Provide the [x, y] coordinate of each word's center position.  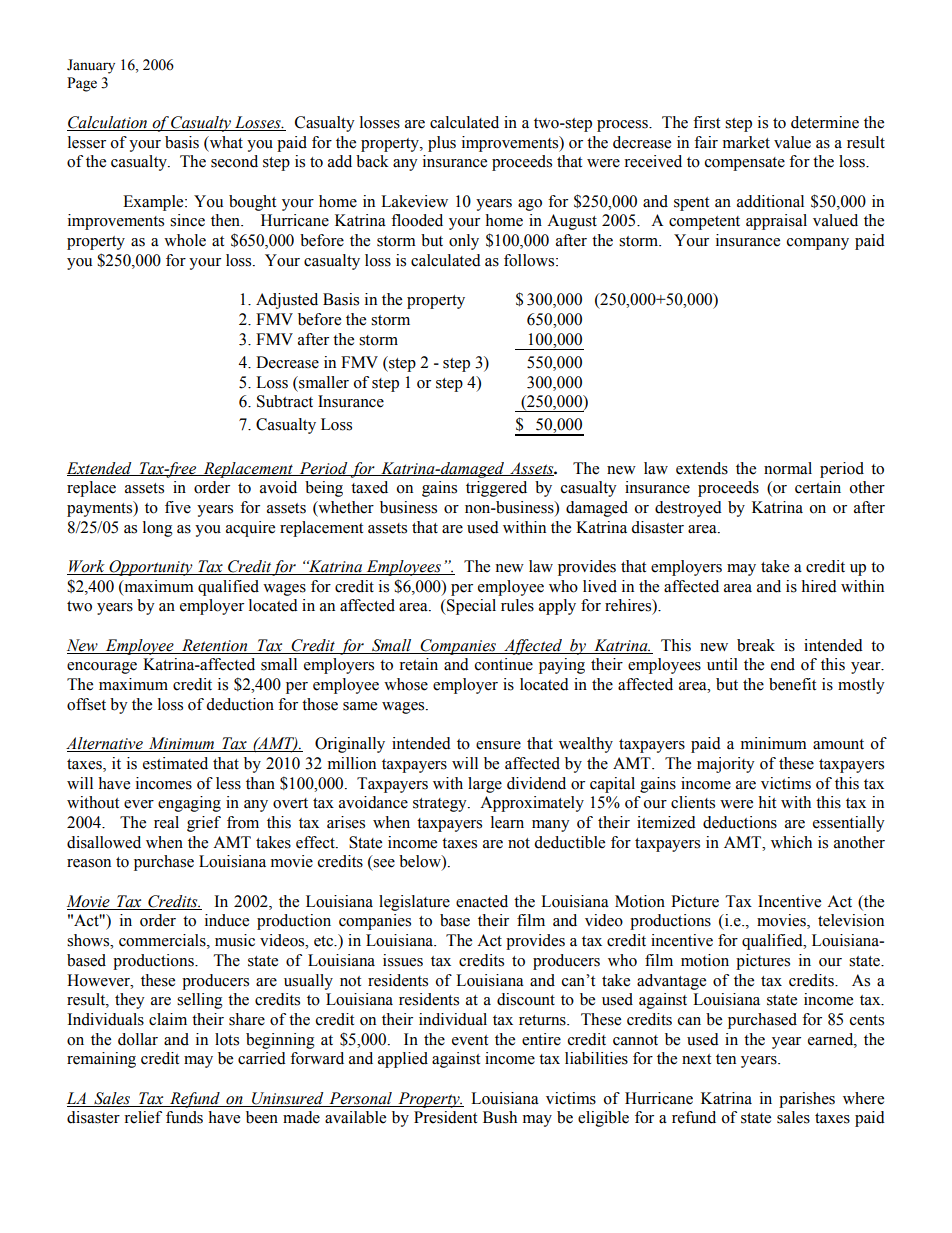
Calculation [108, 123]
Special [470, 607]
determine [825, 122]
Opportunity [151, 568]
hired [819, 586]
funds [184, 1117]
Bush [500, 1117]
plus [442, 144]
